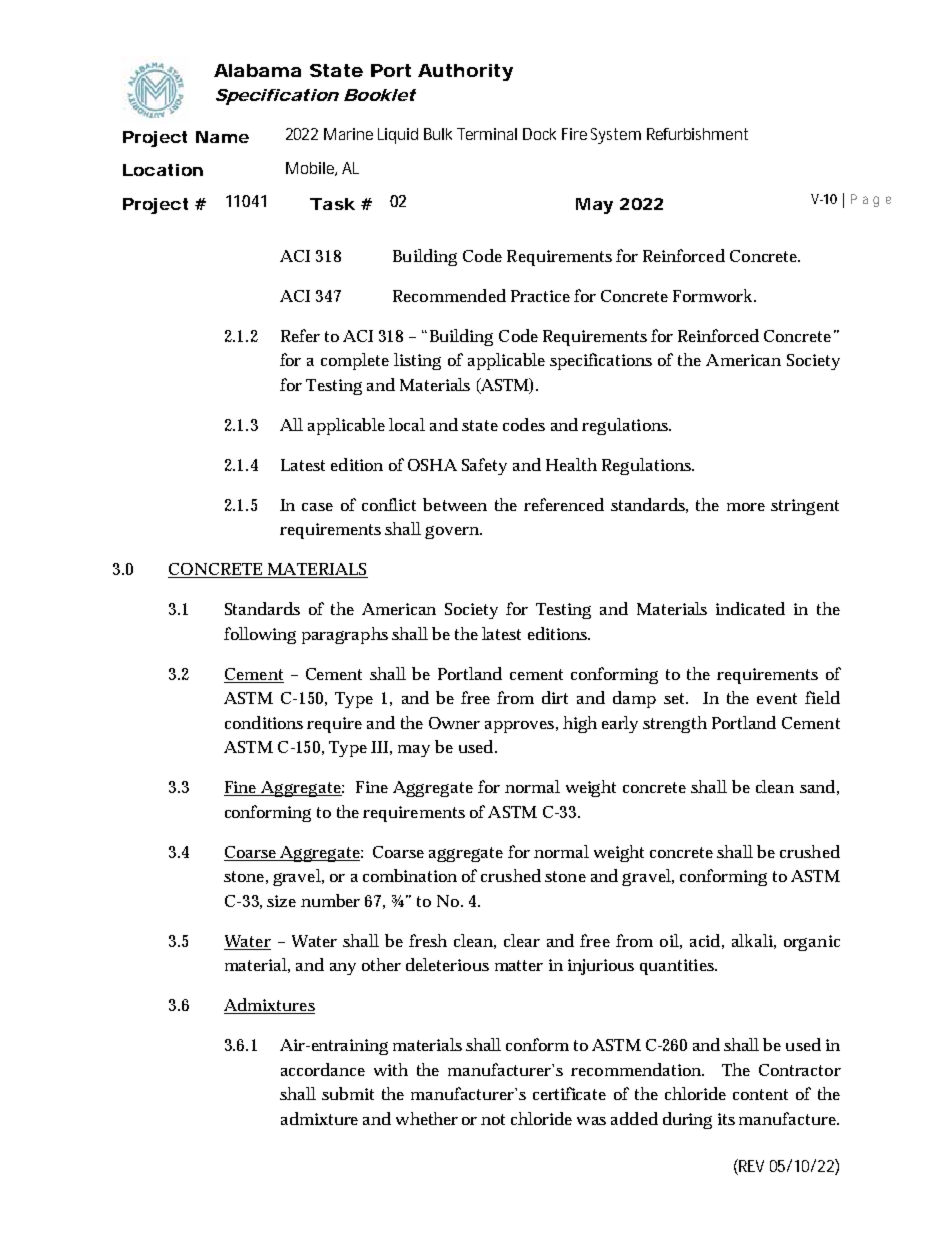 The height and width of the image is (1233, 952). I want to click on clear, so click(522, 940).
